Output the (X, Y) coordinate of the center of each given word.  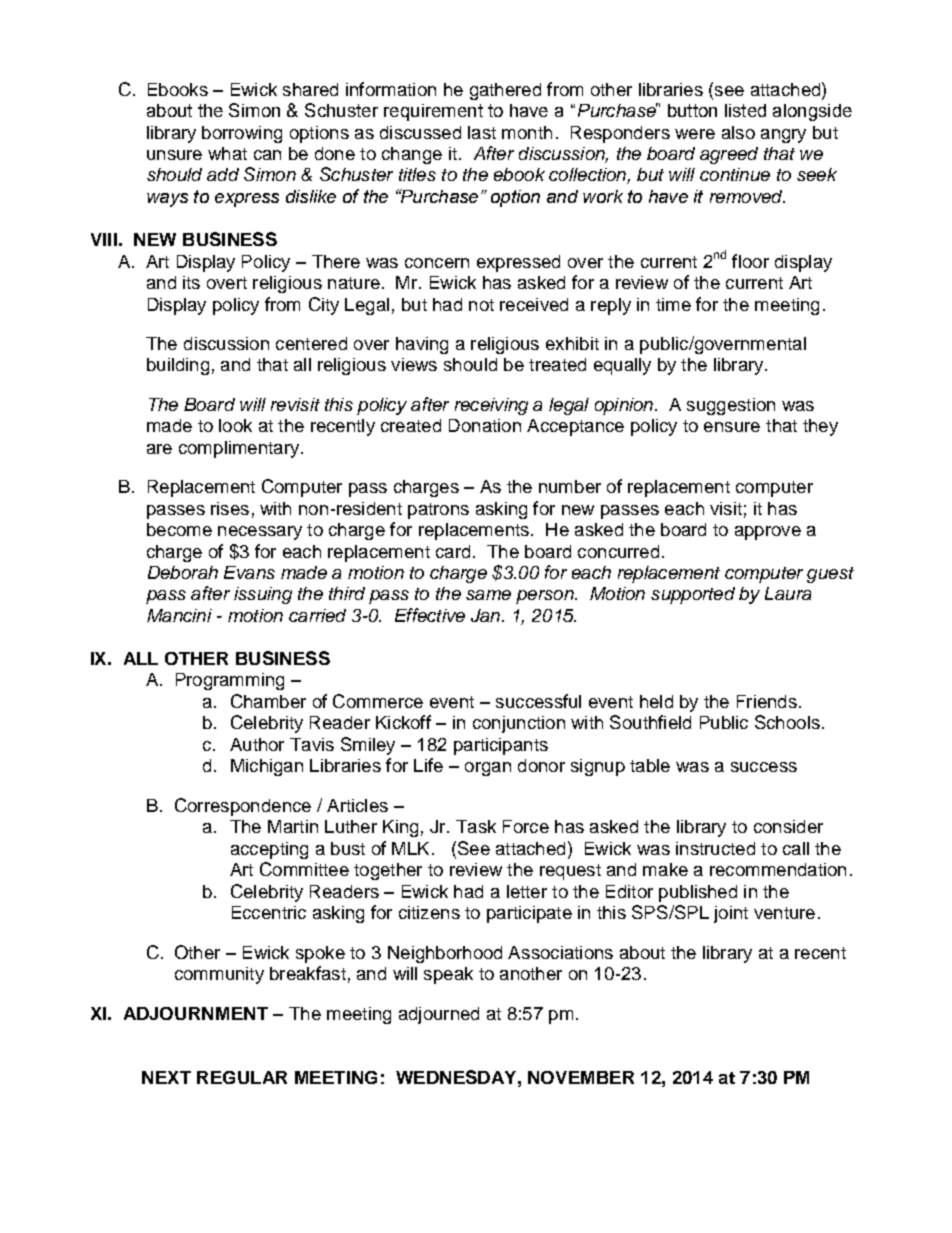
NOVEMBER (581, 1077)
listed (745, 110)
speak (448, 975)
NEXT (166, 1077)
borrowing (242, 134)
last (482, 132)
